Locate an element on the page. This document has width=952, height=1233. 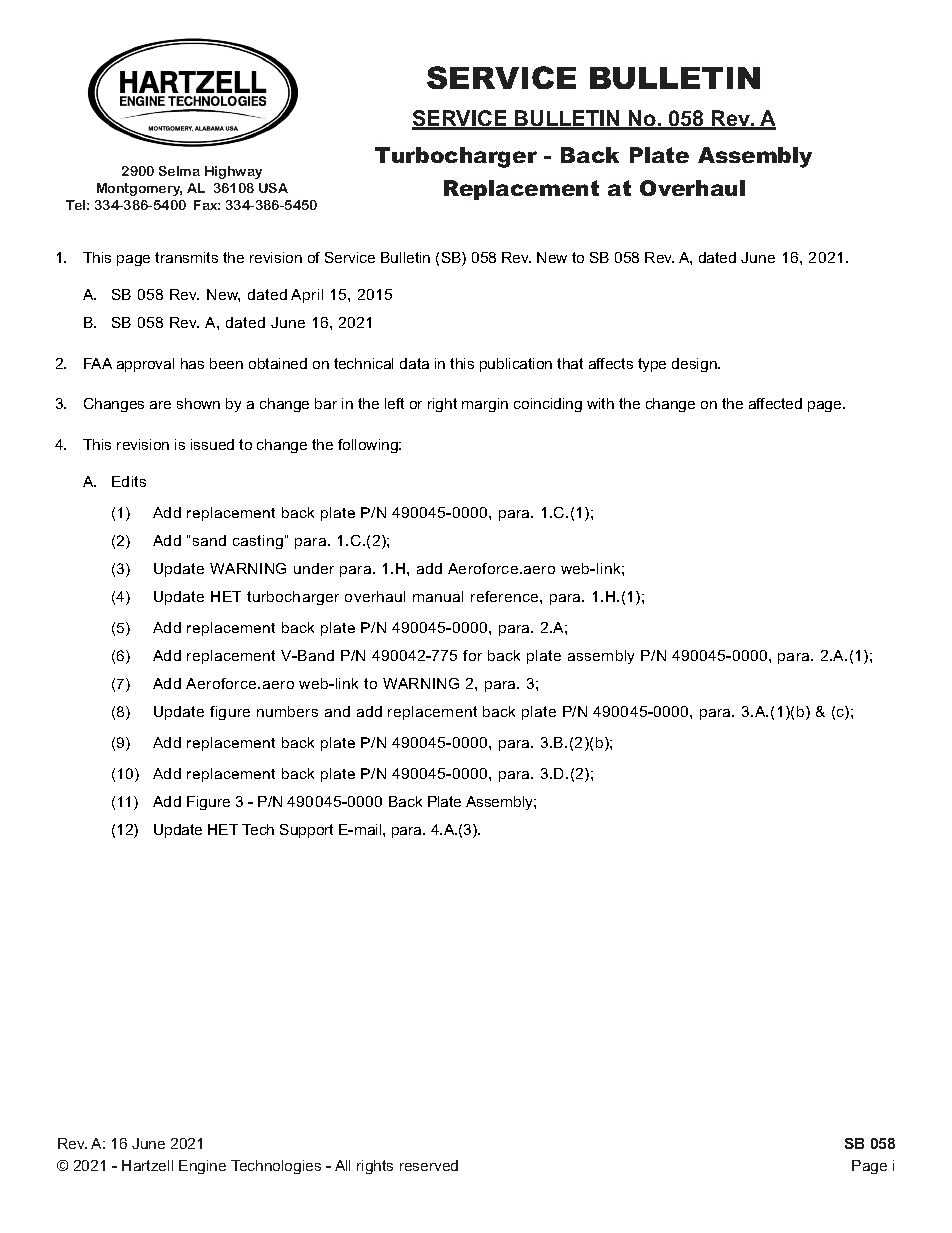
reference is located at coordinates (506, 596).
